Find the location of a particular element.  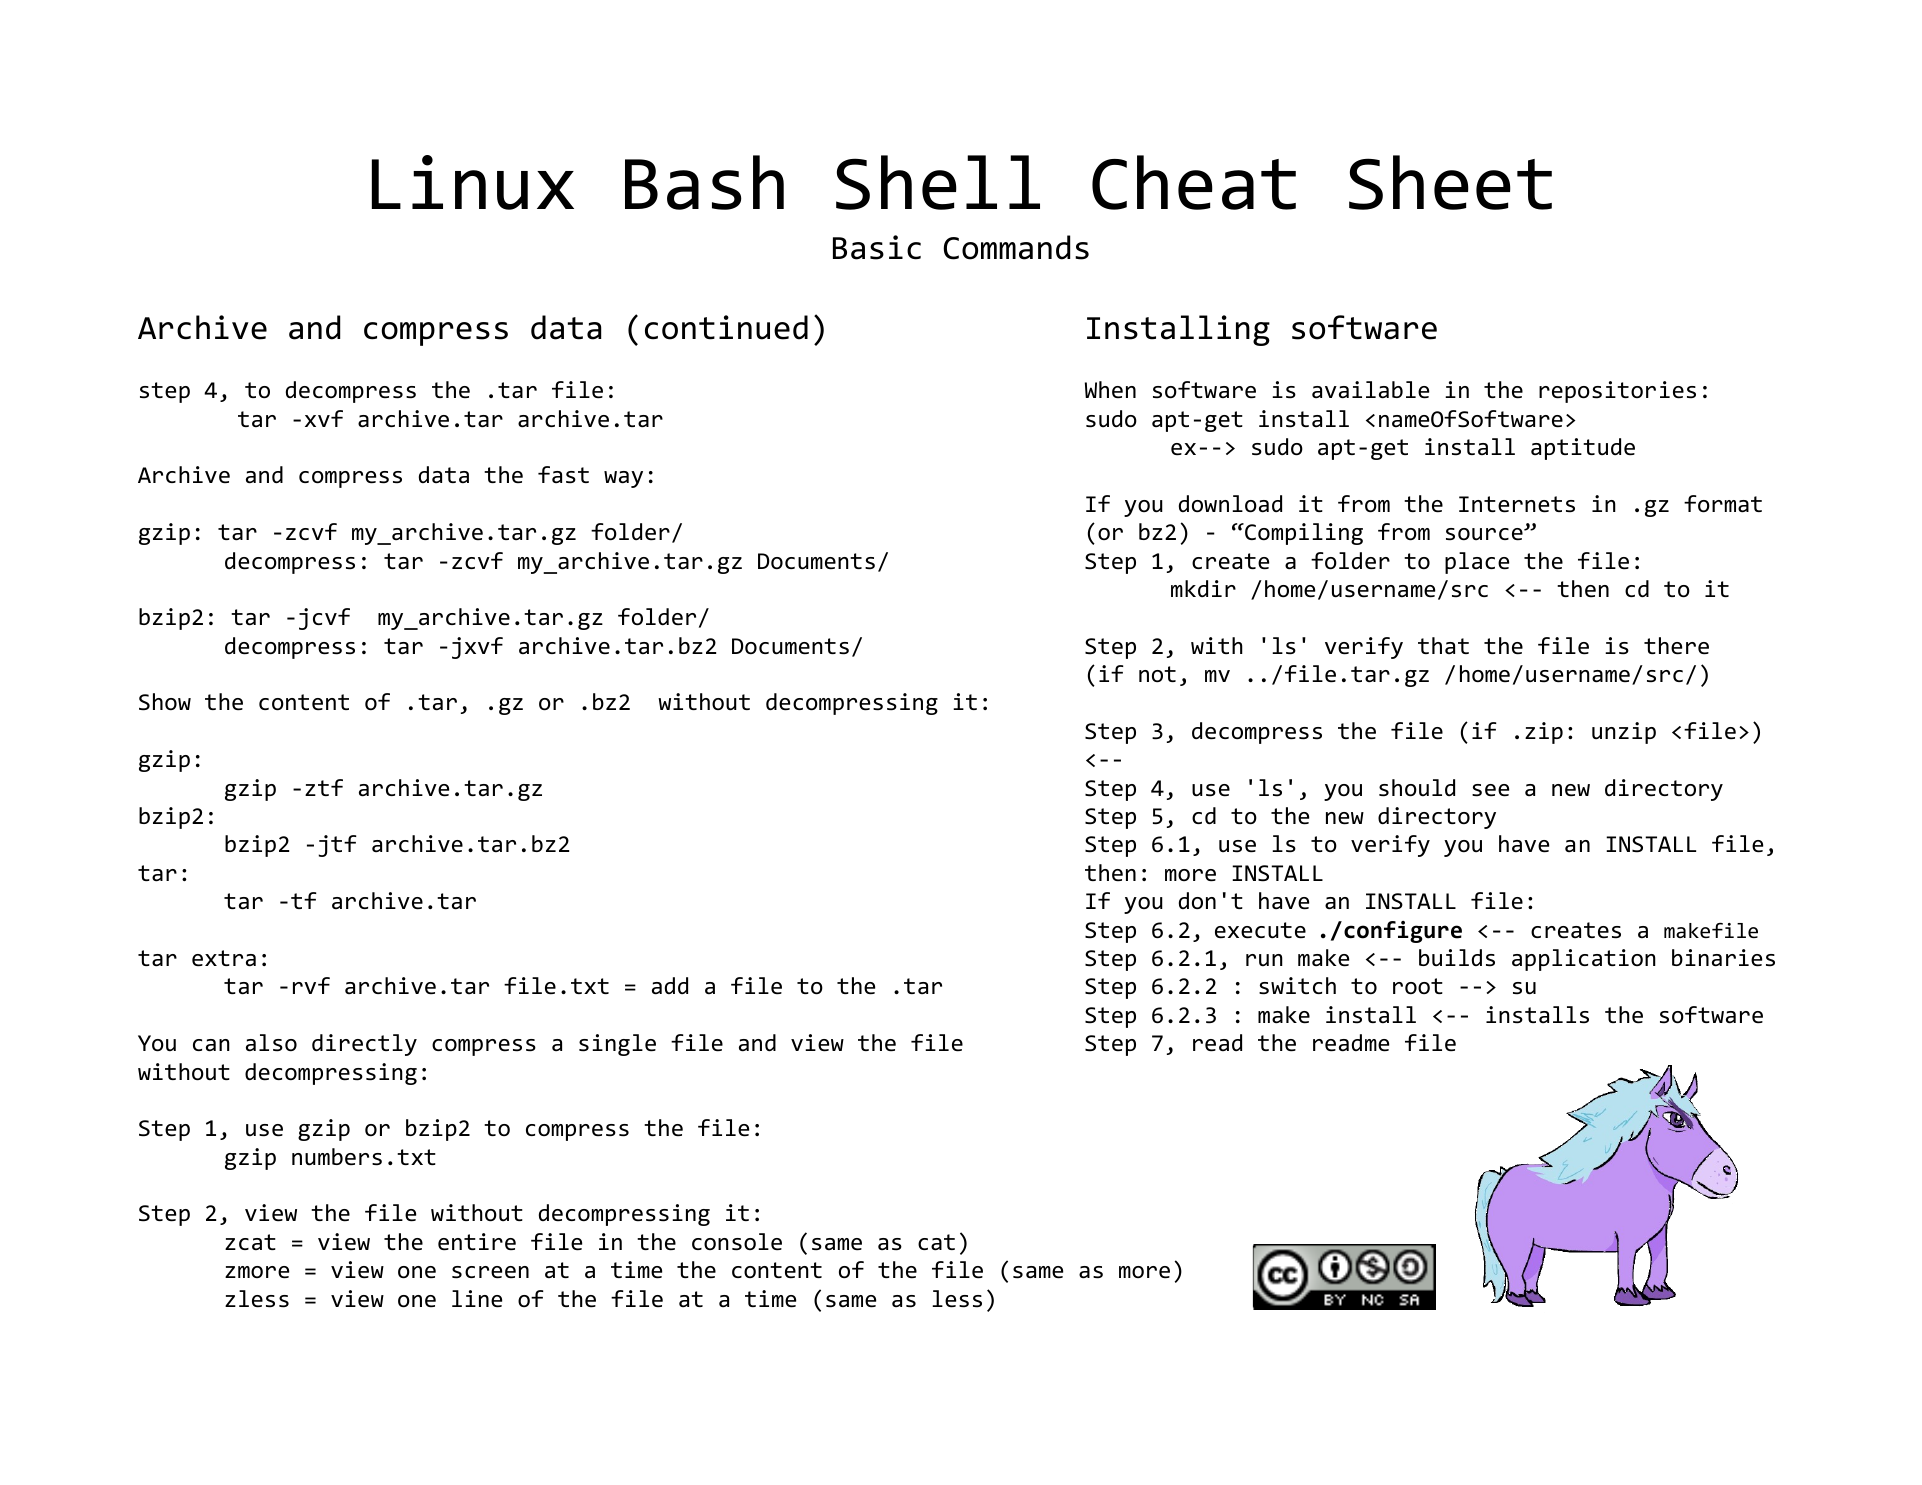

Shell is located at coordinates (938, 182).
